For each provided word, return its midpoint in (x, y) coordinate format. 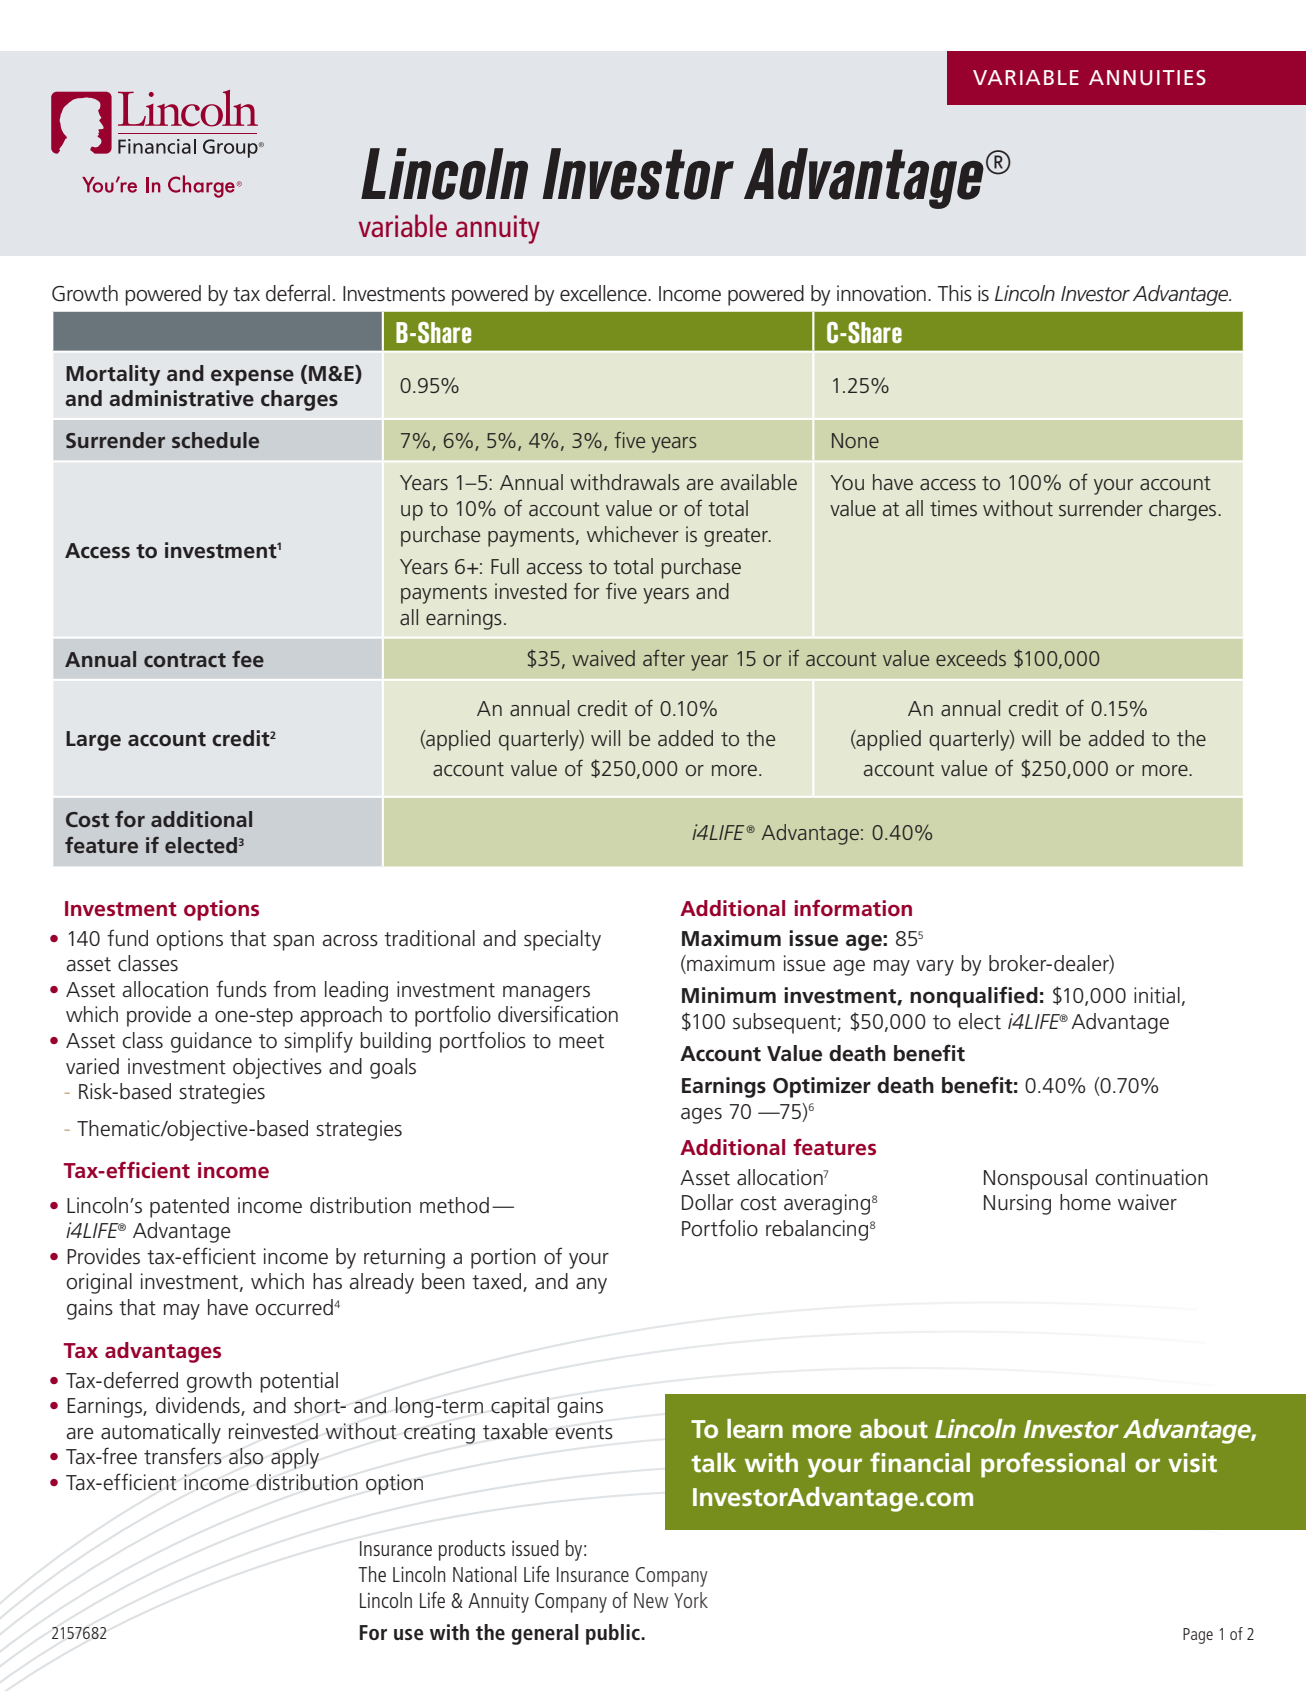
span (293, 943)
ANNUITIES (1147, 77)
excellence (604, 293)
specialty (562, 940)
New (651, 1600)
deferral (298, 293)
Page (1198, 1636)
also (246, 1456)
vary (935, 968)
